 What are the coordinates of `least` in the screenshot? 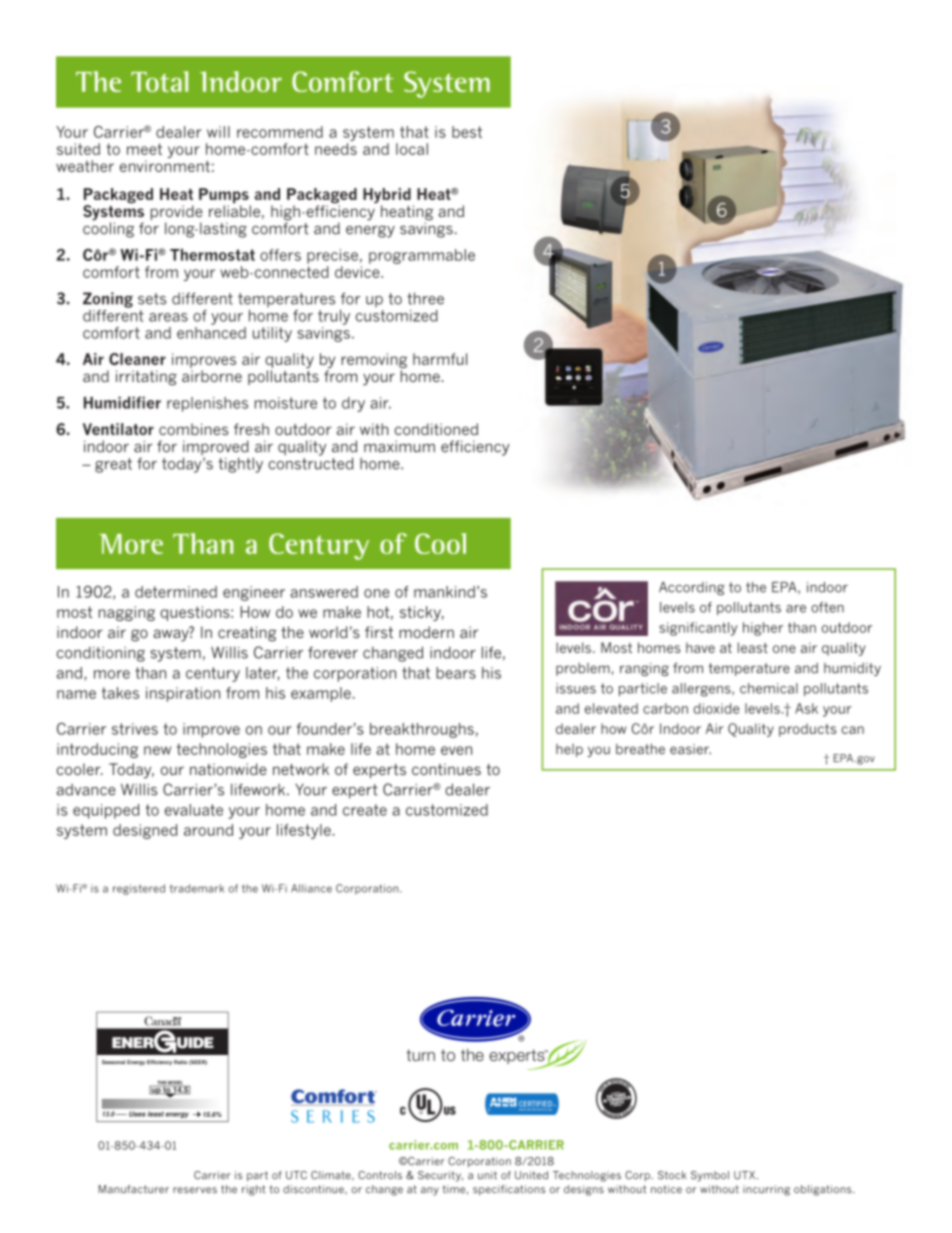 It's located at (753, 647).
